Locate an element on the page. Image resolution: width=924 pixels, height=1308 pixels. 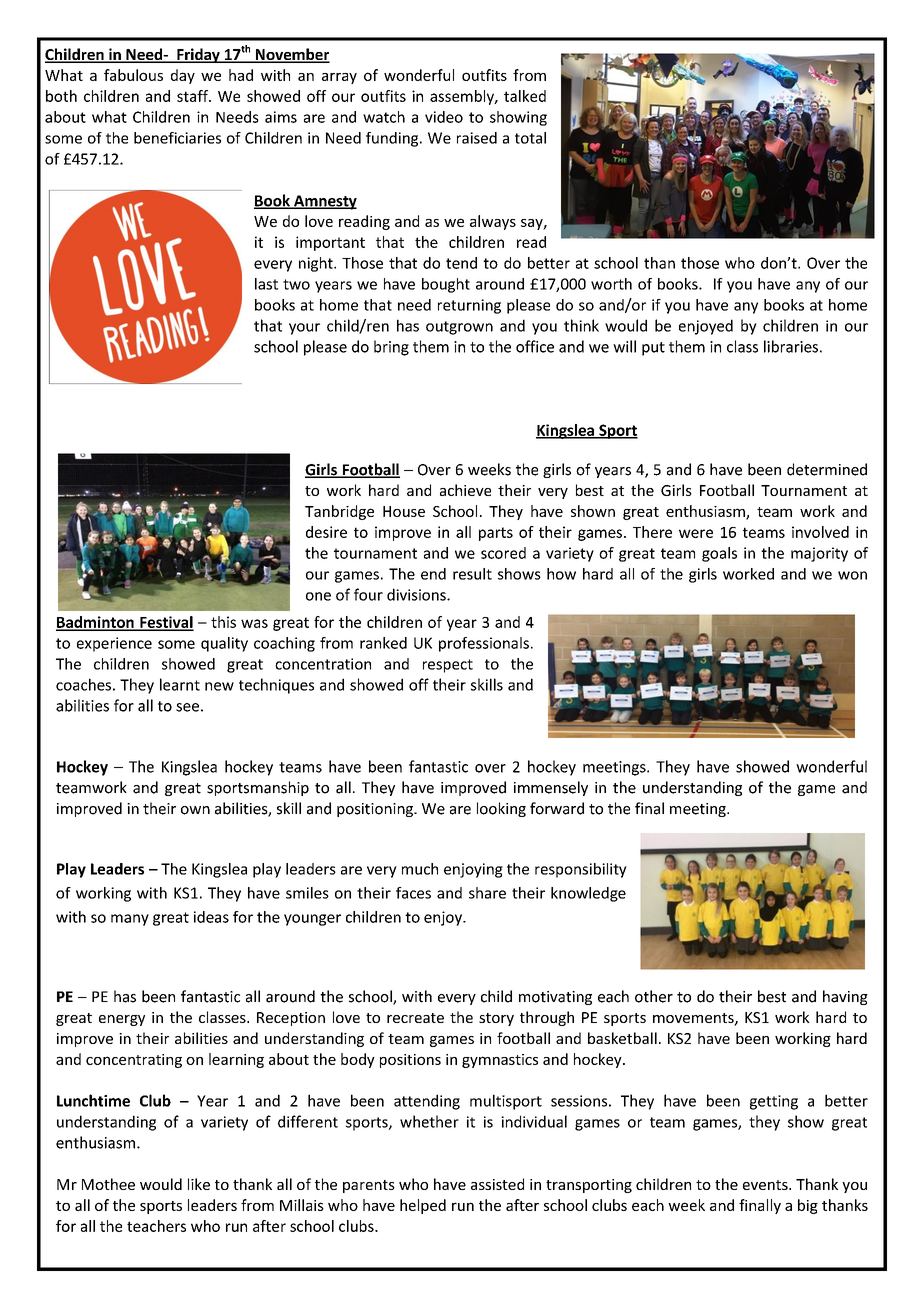
professionals is located at coordinates (484, 644).
